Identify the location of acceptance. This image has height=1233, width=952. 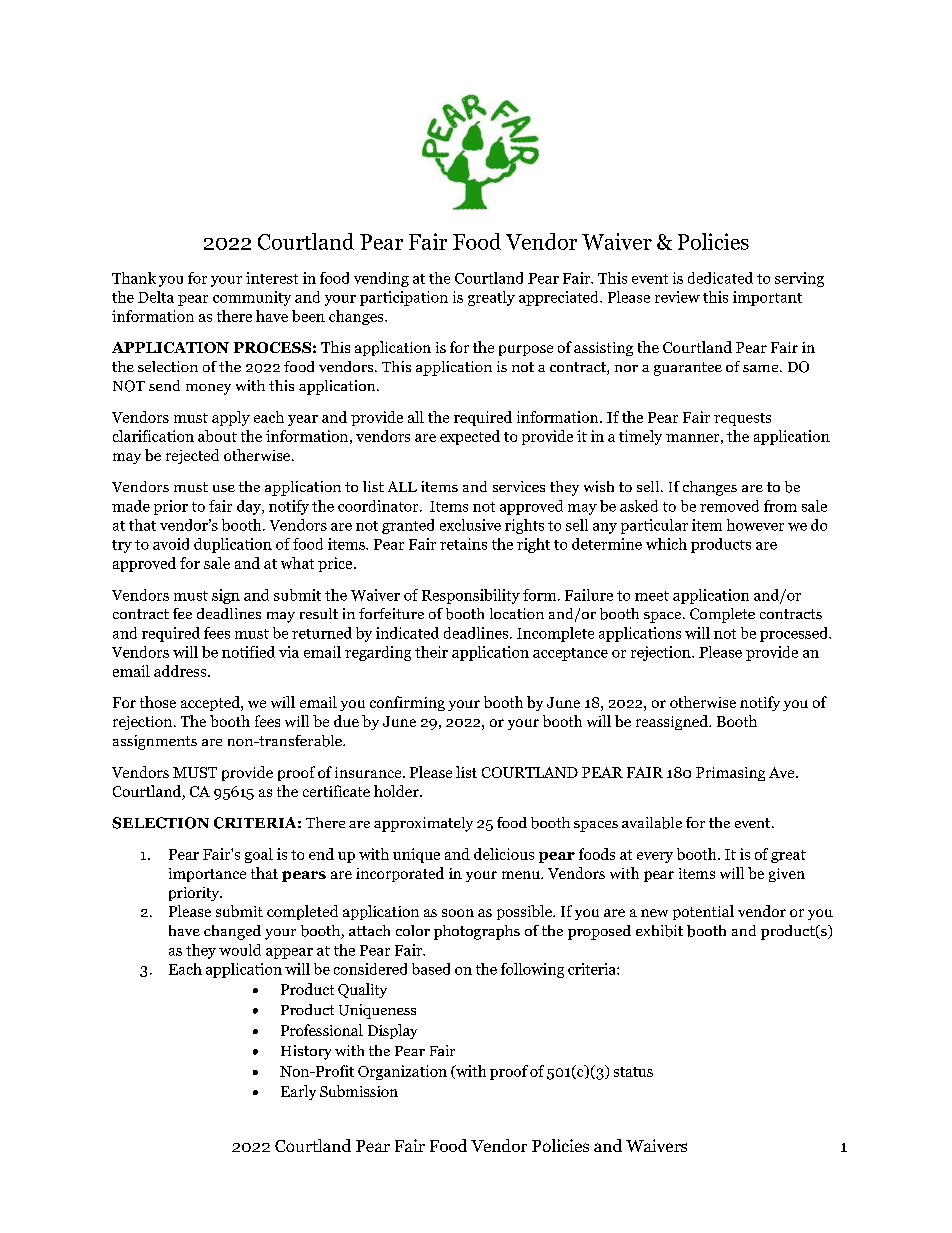
(570, 654).
